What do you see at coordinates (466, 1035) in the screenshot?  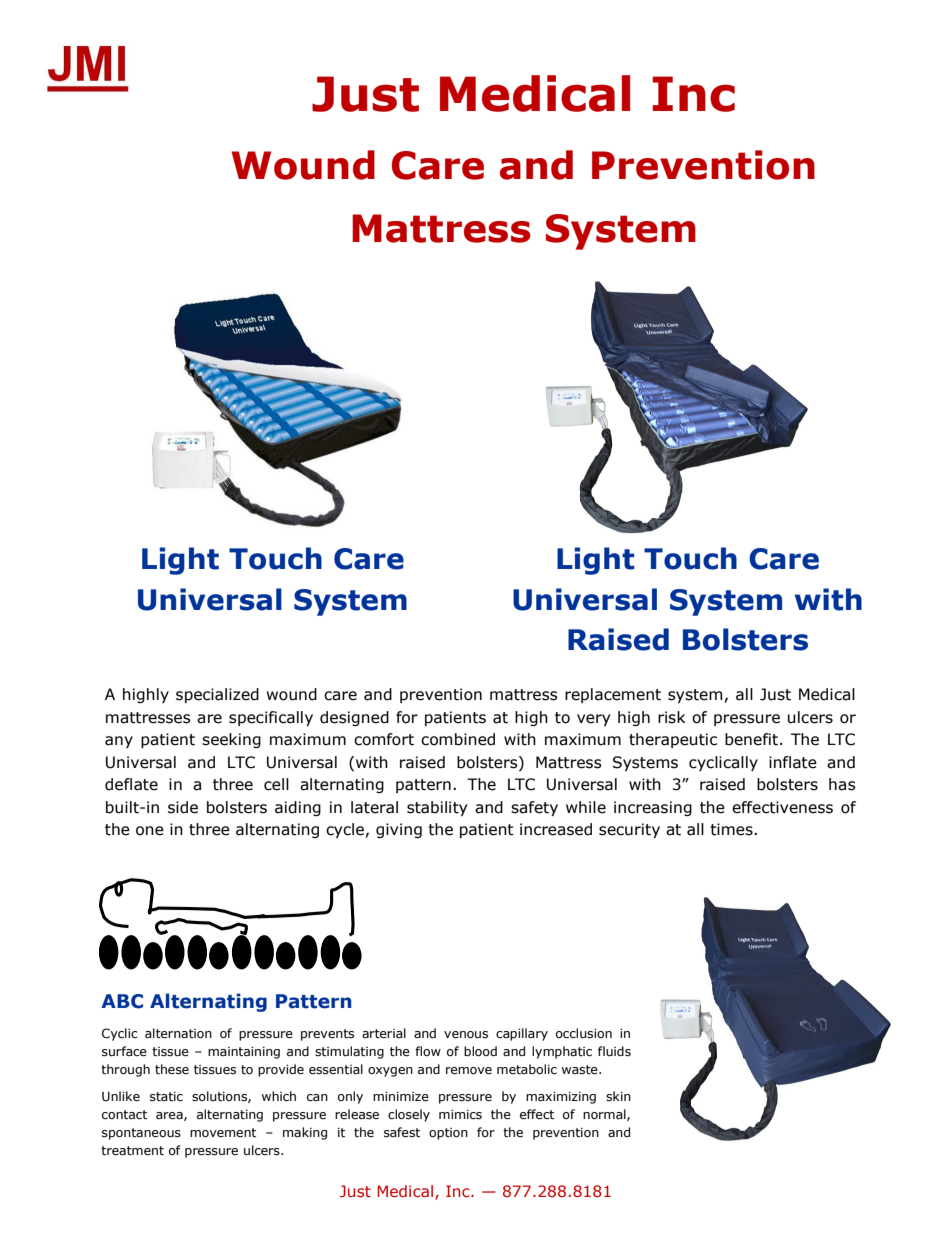 I see `venous` at bounding box center [466, 1035].
